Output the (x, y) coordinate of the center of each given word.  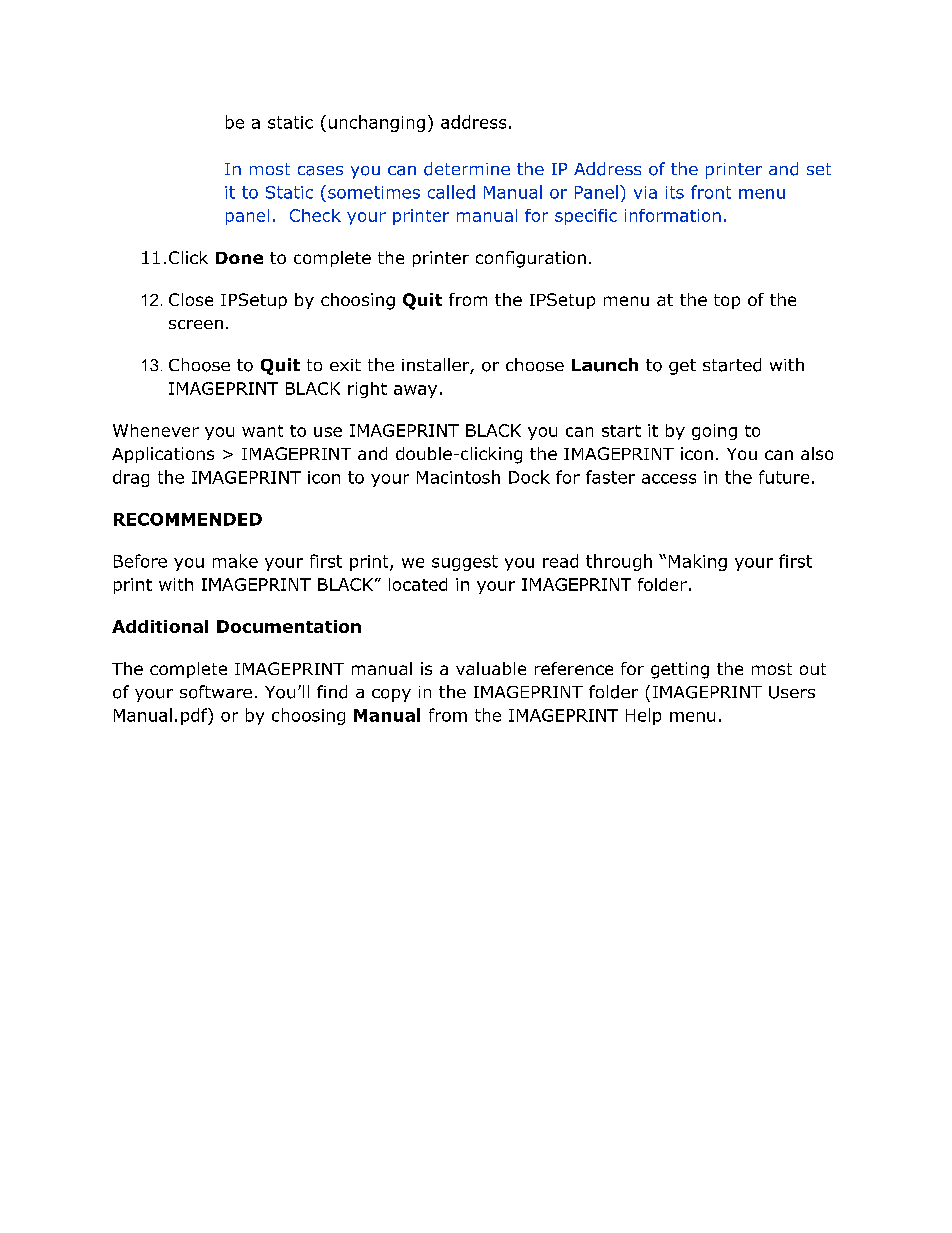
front (711, 192)
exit (345, 365)
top (727, 301)
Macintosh (458, 477)
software (216, 692)
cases (320, 171)
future (784, 477)
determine (467, 169)
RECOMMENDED (188, 519)
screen (196, 324)
